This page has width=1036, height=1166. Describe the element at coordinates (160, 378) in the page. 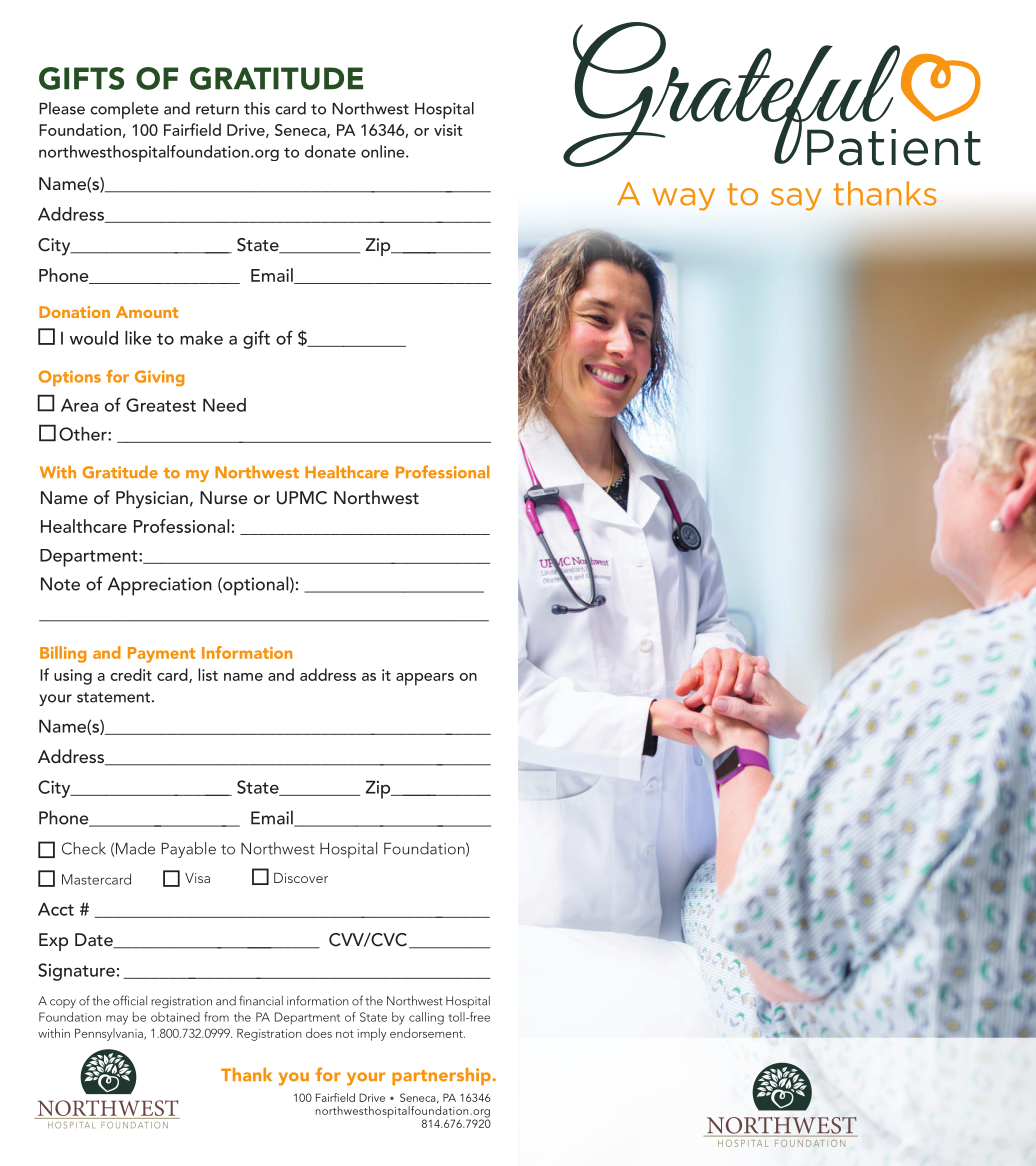

I see `Giving` at that location.
